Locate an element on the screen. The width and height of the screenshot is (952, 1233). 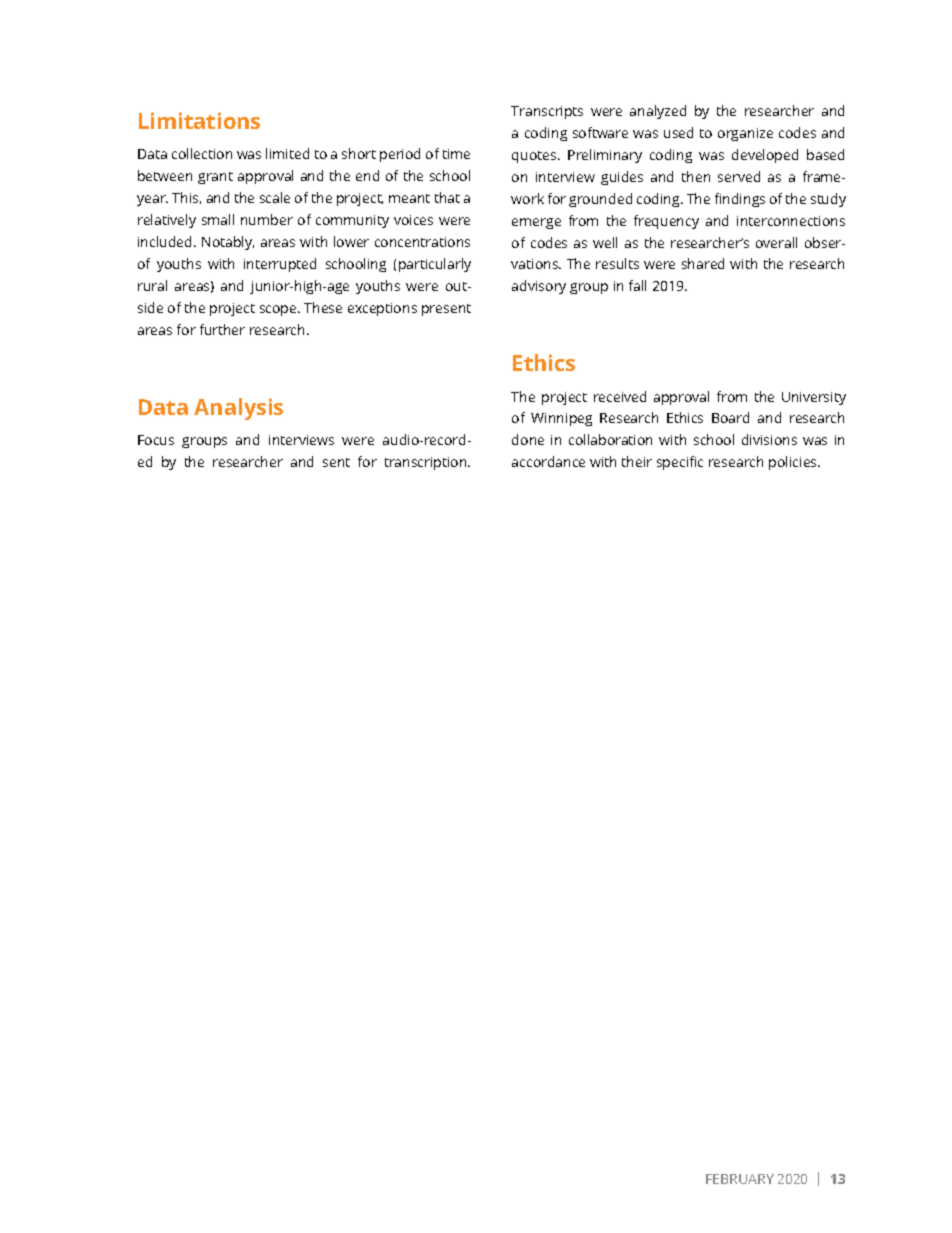
Focus is located at coordinates (156, 440).
